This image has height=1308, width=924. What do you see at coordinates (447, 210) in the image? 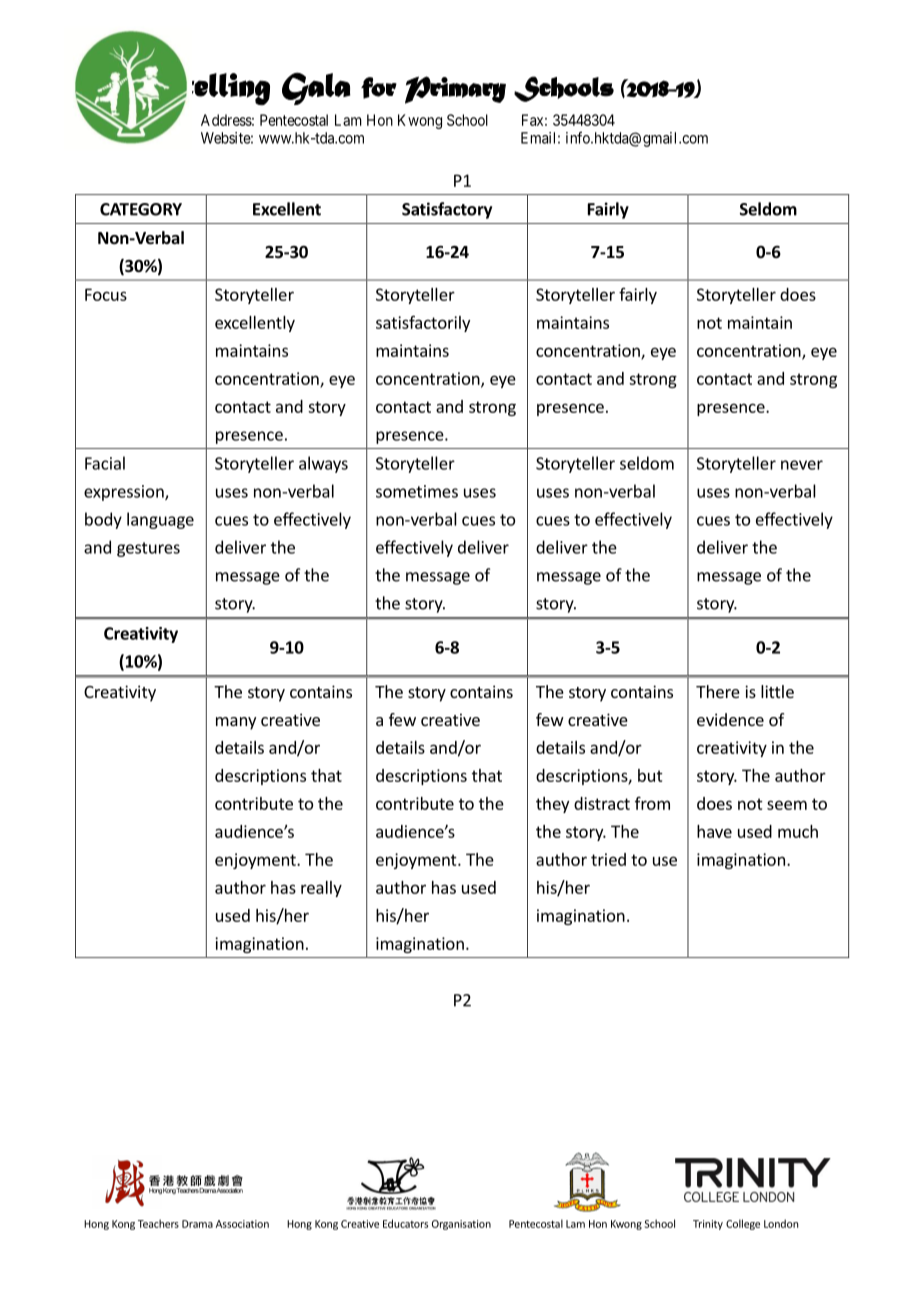
I see `Satisfactory` at bounding box center [447, 210].
